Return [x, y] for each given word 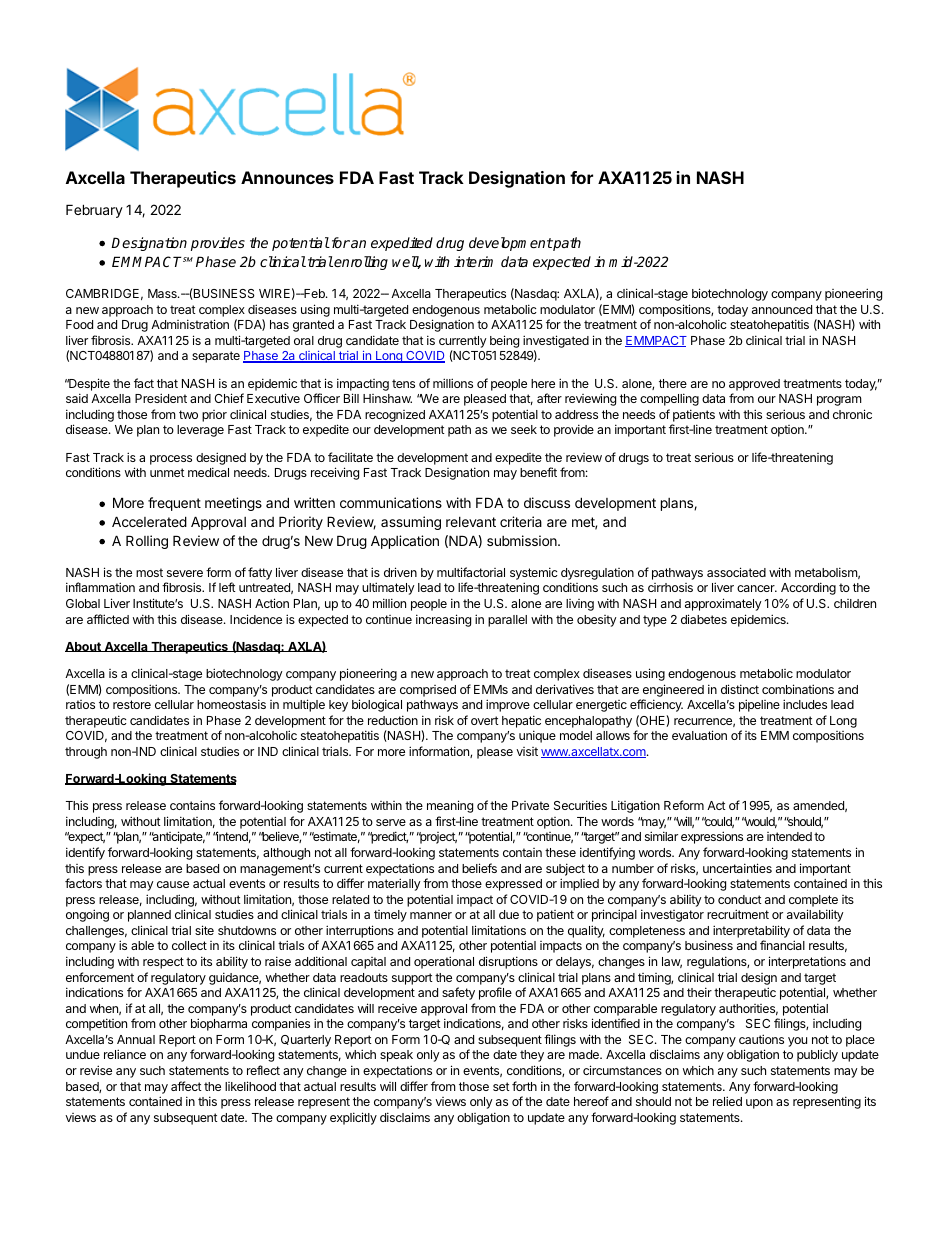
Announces [287, 177]
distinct [740, 689]
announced [782, 309]
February [94, 211]
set [501, 1086]
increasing [443, 620]
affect [186, 1086]
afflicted [108, 619]
